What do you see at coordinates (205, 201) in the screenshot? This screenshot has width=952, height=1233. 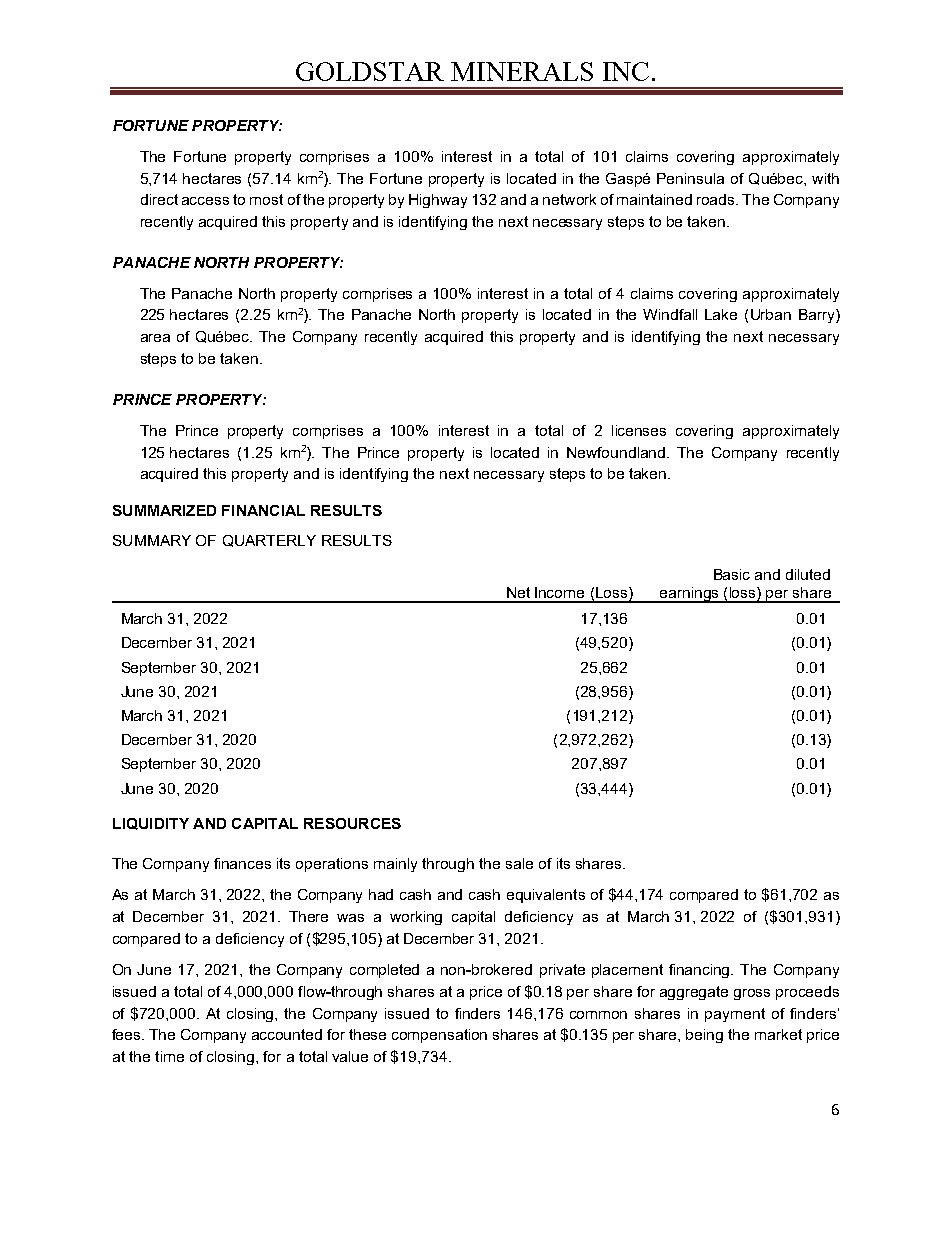 I see `access` at bounding box center [205, 201].
